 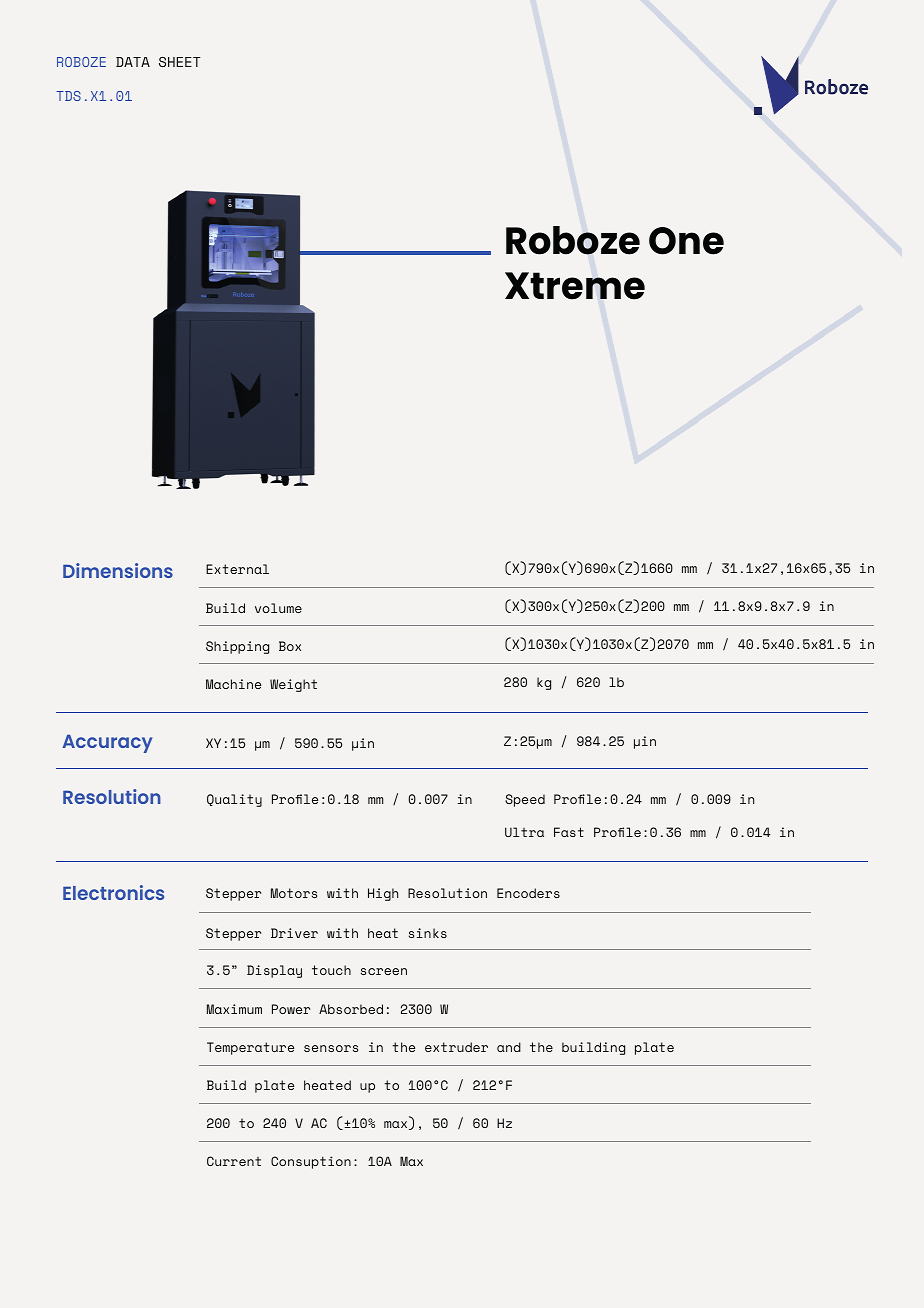 What do you see at coordinates (290, 646) in the screenshot?
I see `Box` at bounding box center [290, 646].
